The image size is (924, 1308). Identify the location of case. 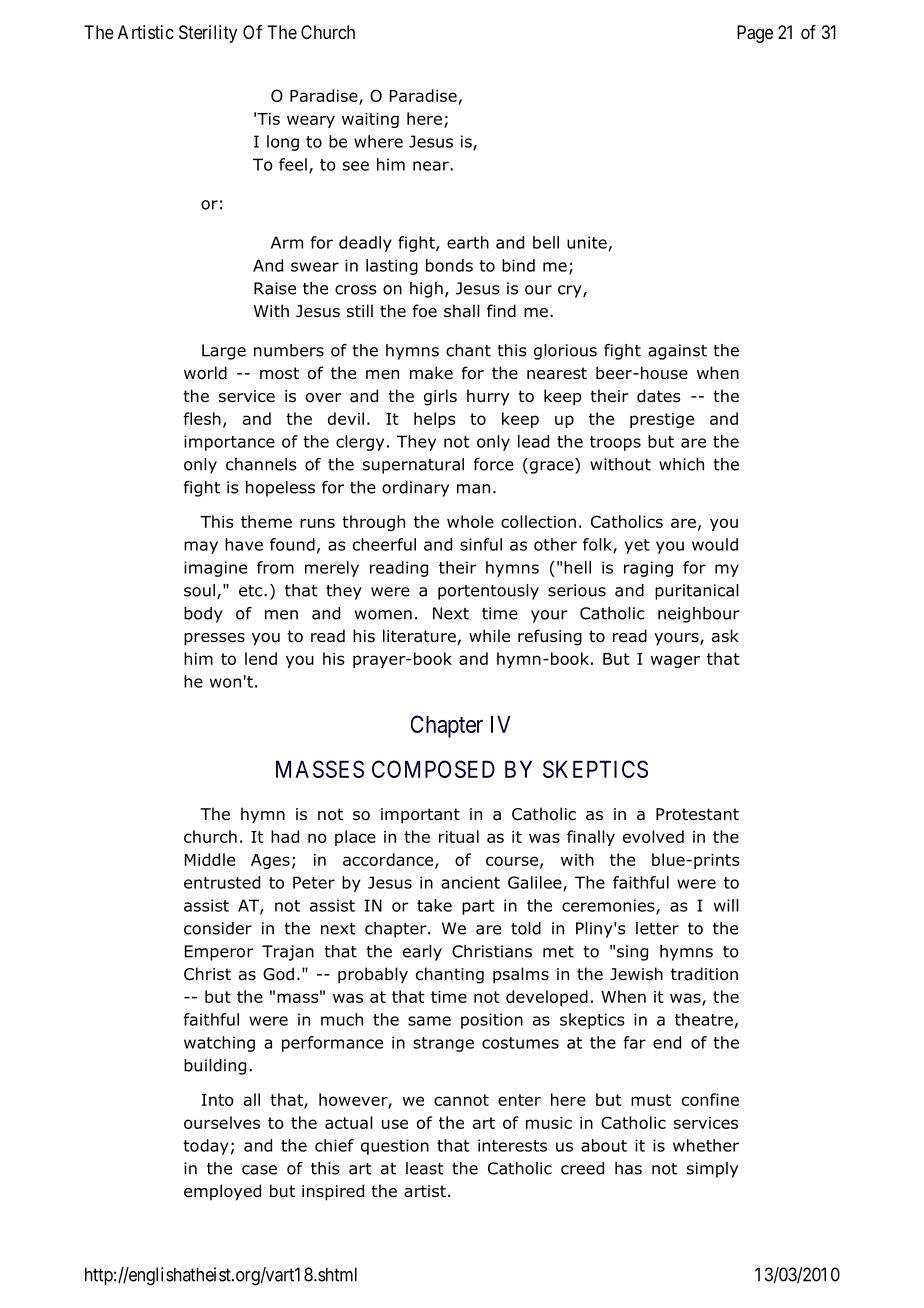
(259, 1170).
